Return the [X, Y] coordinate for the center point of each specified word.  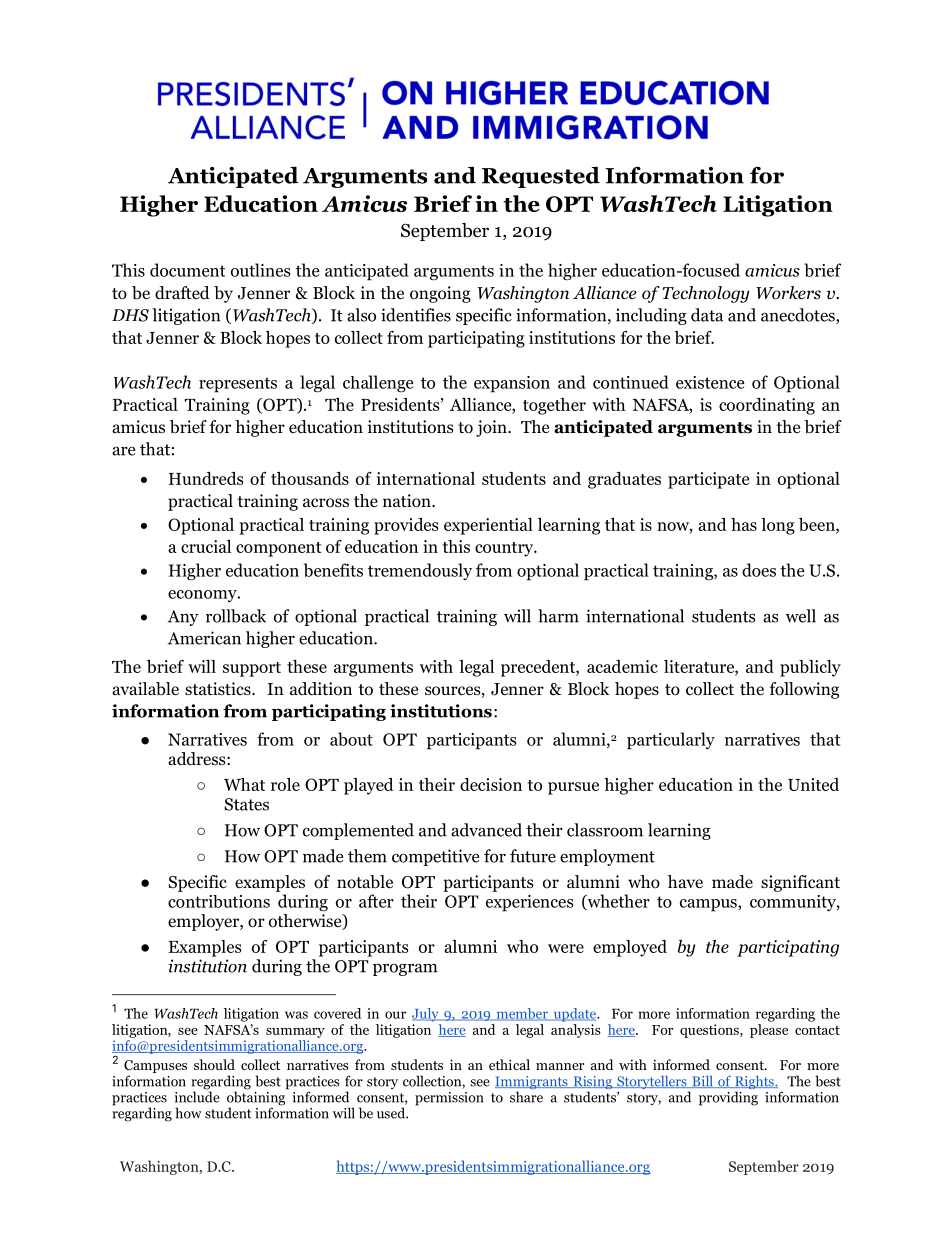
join [492, 428]
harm [558, 616]
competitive [435, 857]
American [204, 638]
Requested [541, 177]
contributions [219, 901]
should [214, 1064]
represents [238, 385]
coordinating [767, 406]
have [685, 882]
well [801, 616]
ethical [509, 1064]
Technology [705, 294]
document [187, 270]
